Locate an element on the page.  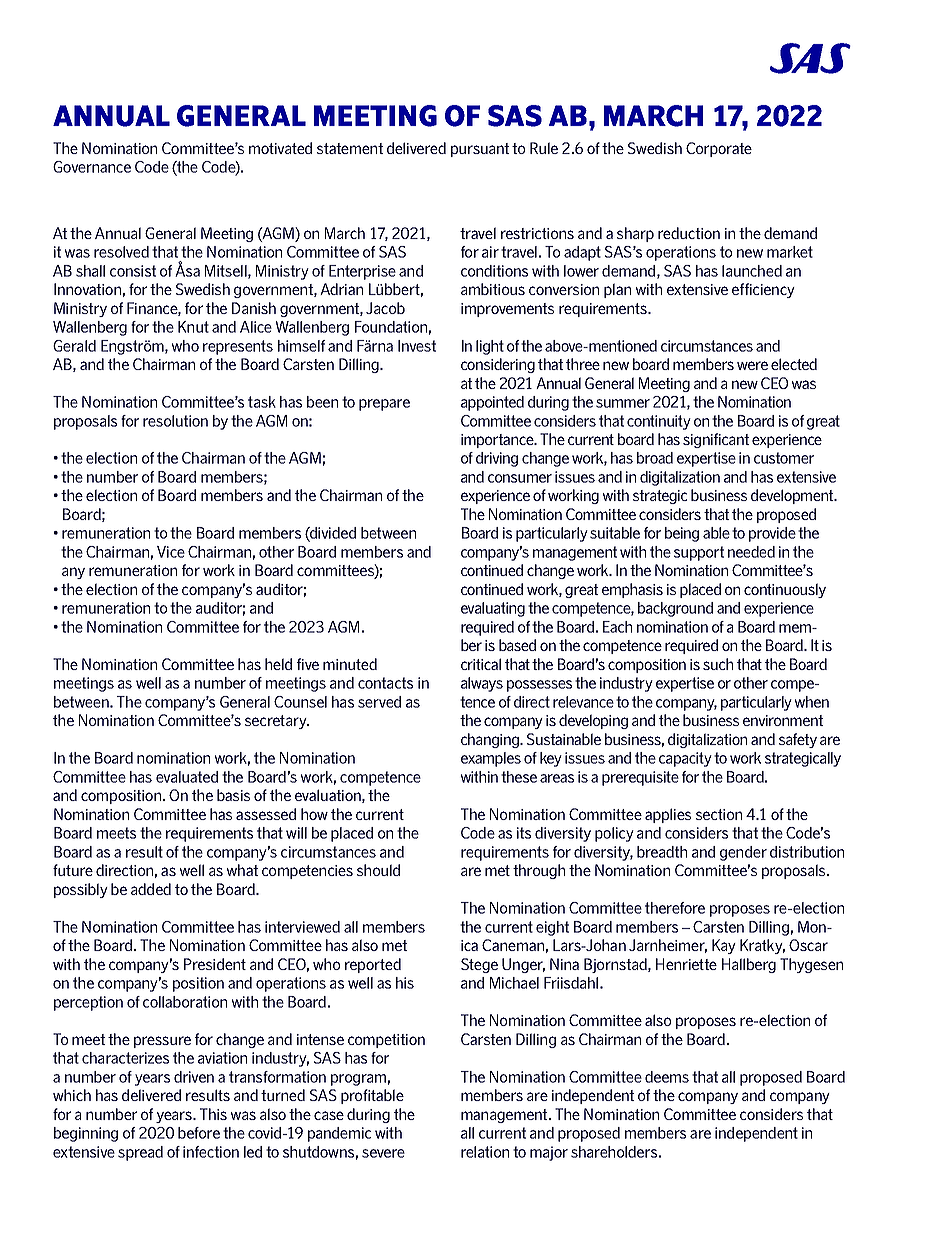
section is located at coordinates (719, 814).
